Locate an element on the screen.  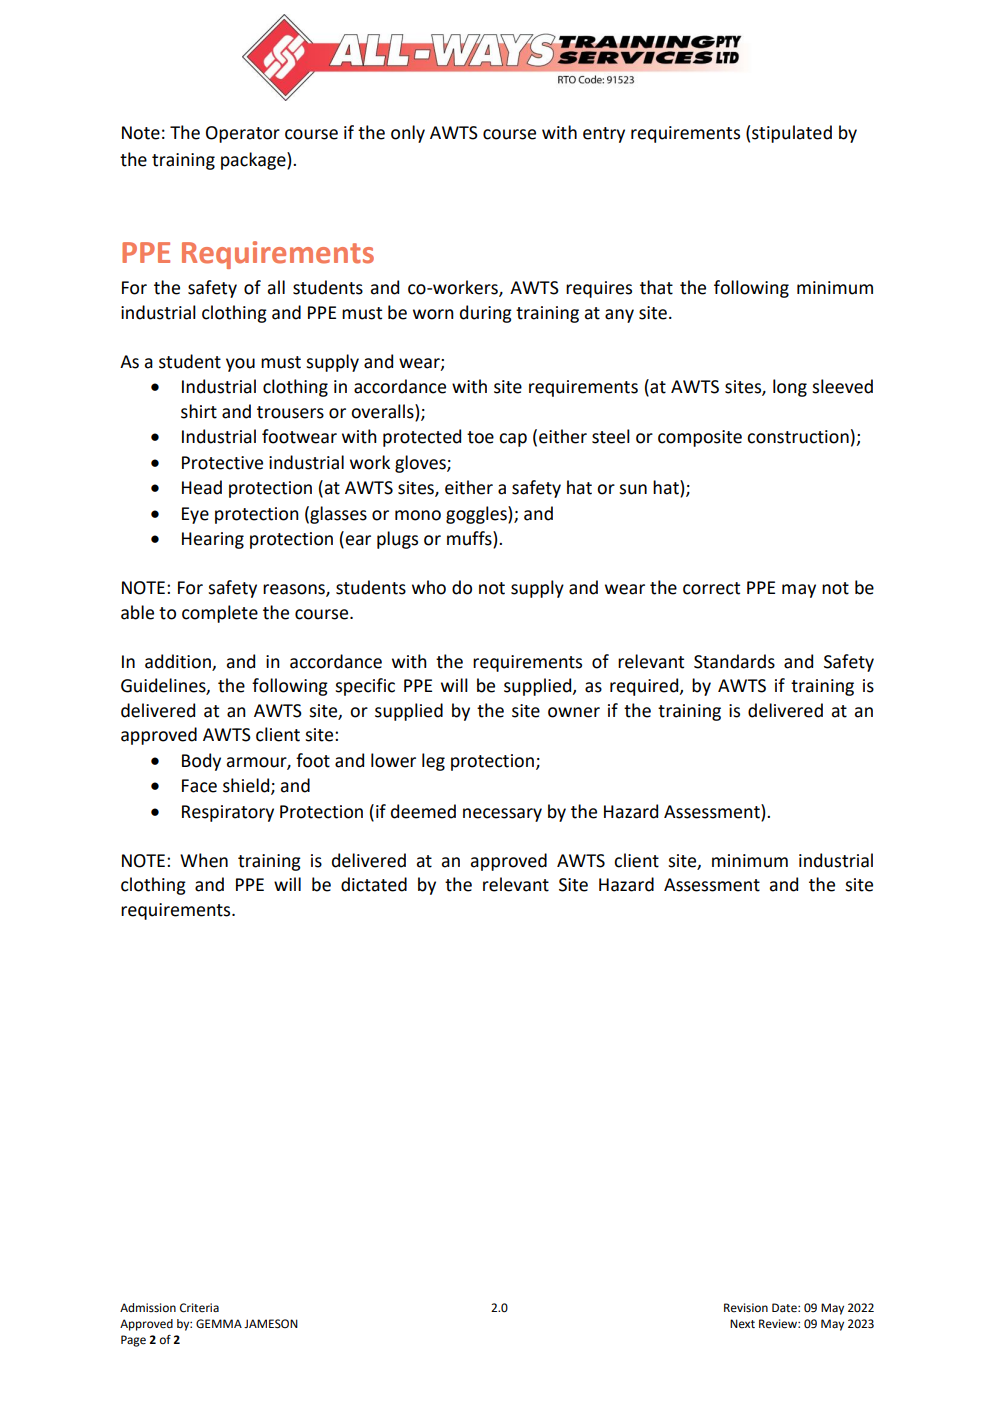
correct is located at coordinates (711, 588).
